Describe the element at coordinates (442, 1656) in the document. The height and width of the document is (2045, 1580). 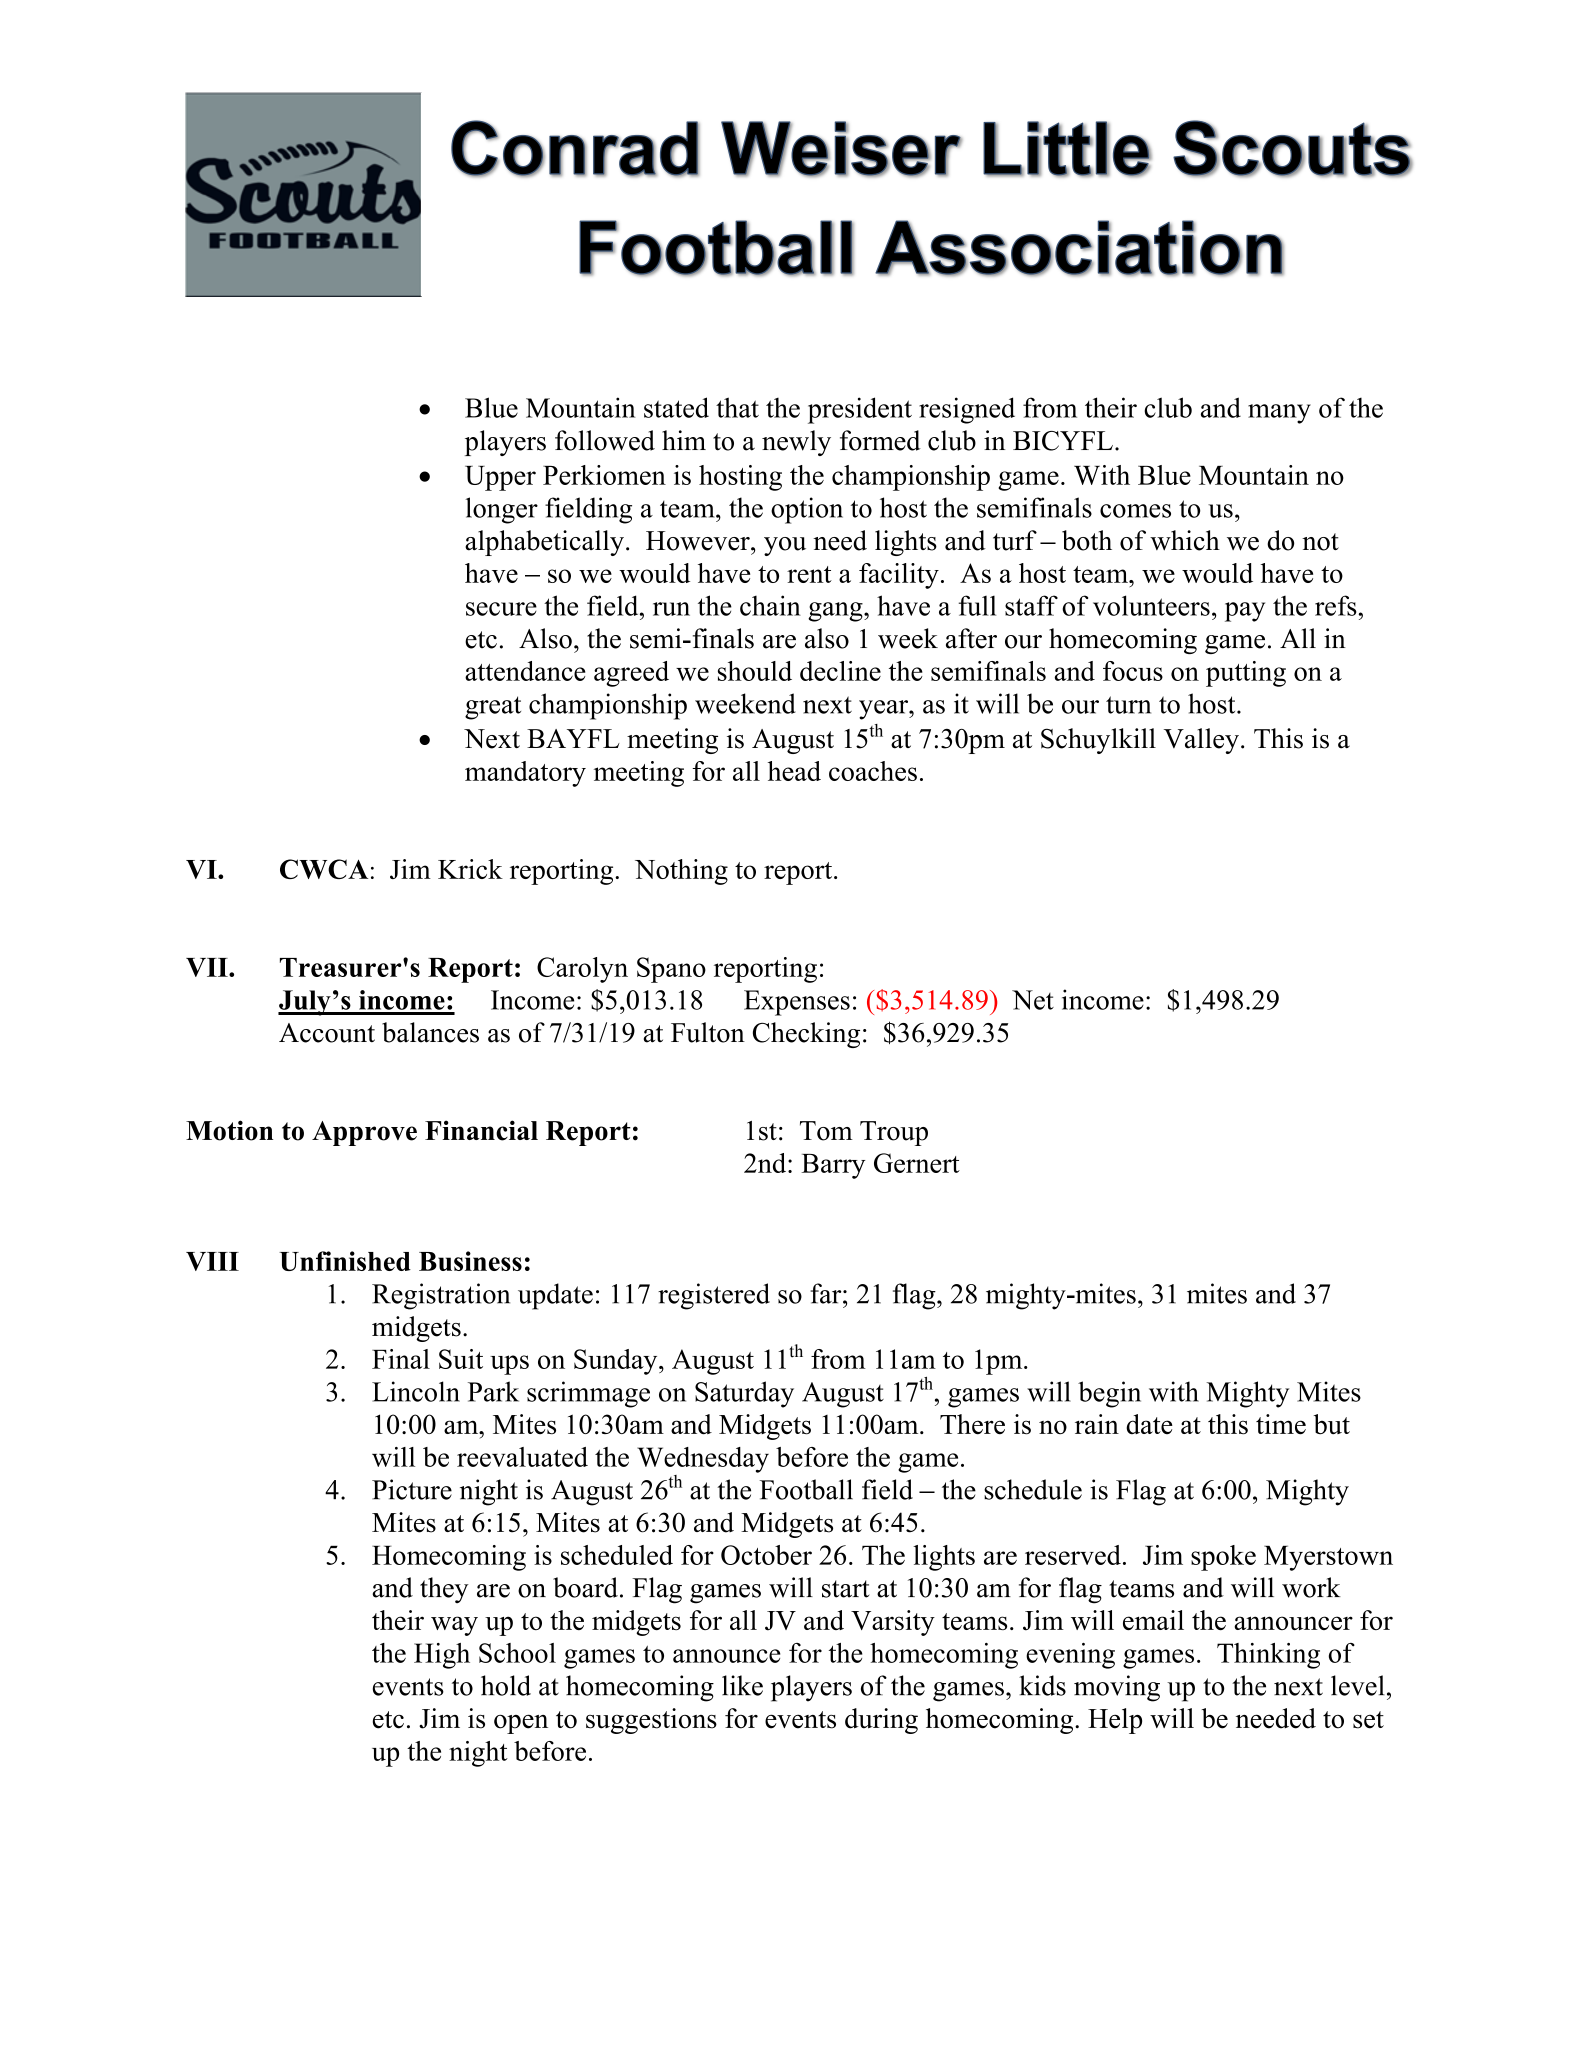
I see `High` at that location.
